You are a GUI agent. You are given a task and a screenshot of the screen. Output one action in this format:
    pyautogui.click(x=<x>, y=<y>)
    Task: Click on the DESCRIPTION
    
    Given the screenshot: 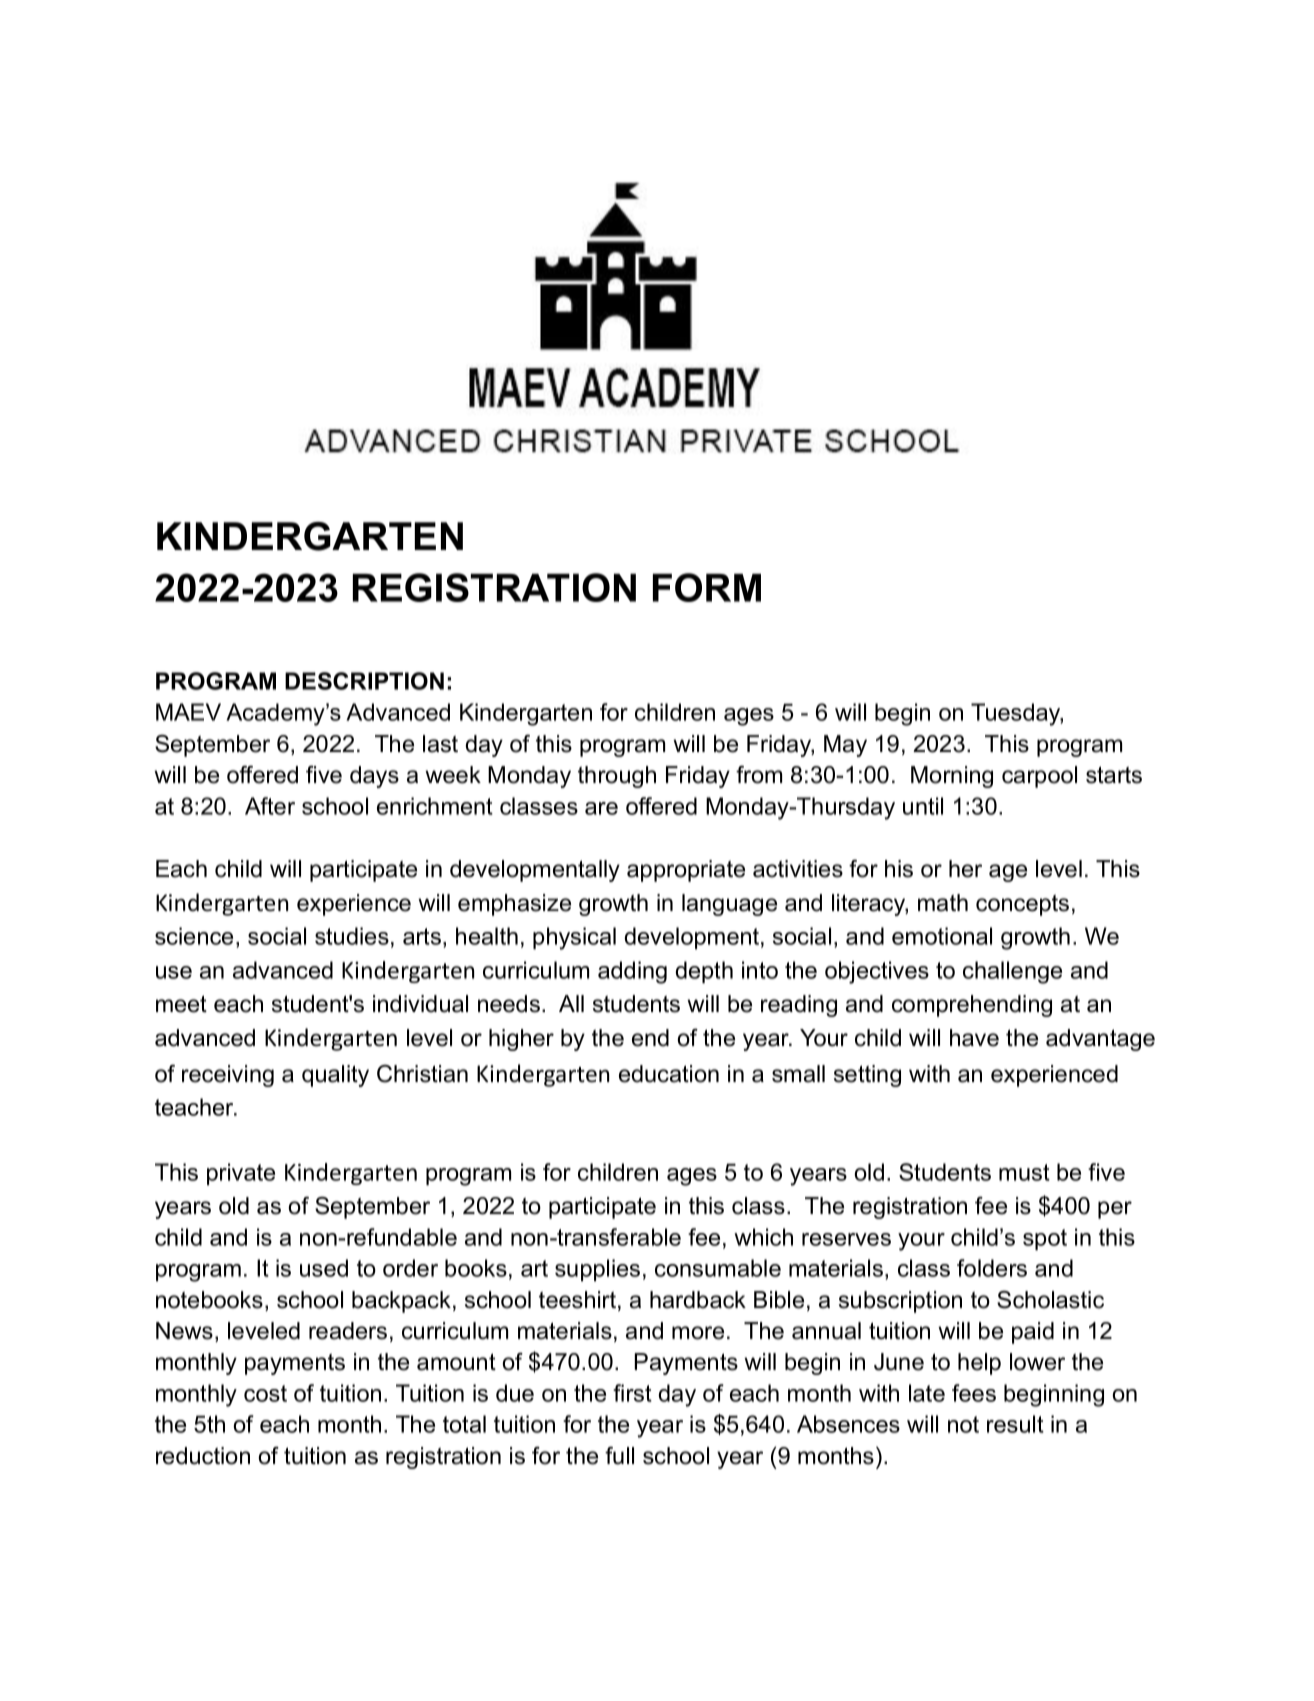 What is the action you would take?
    pyautogui.click(x=364, y=681)
